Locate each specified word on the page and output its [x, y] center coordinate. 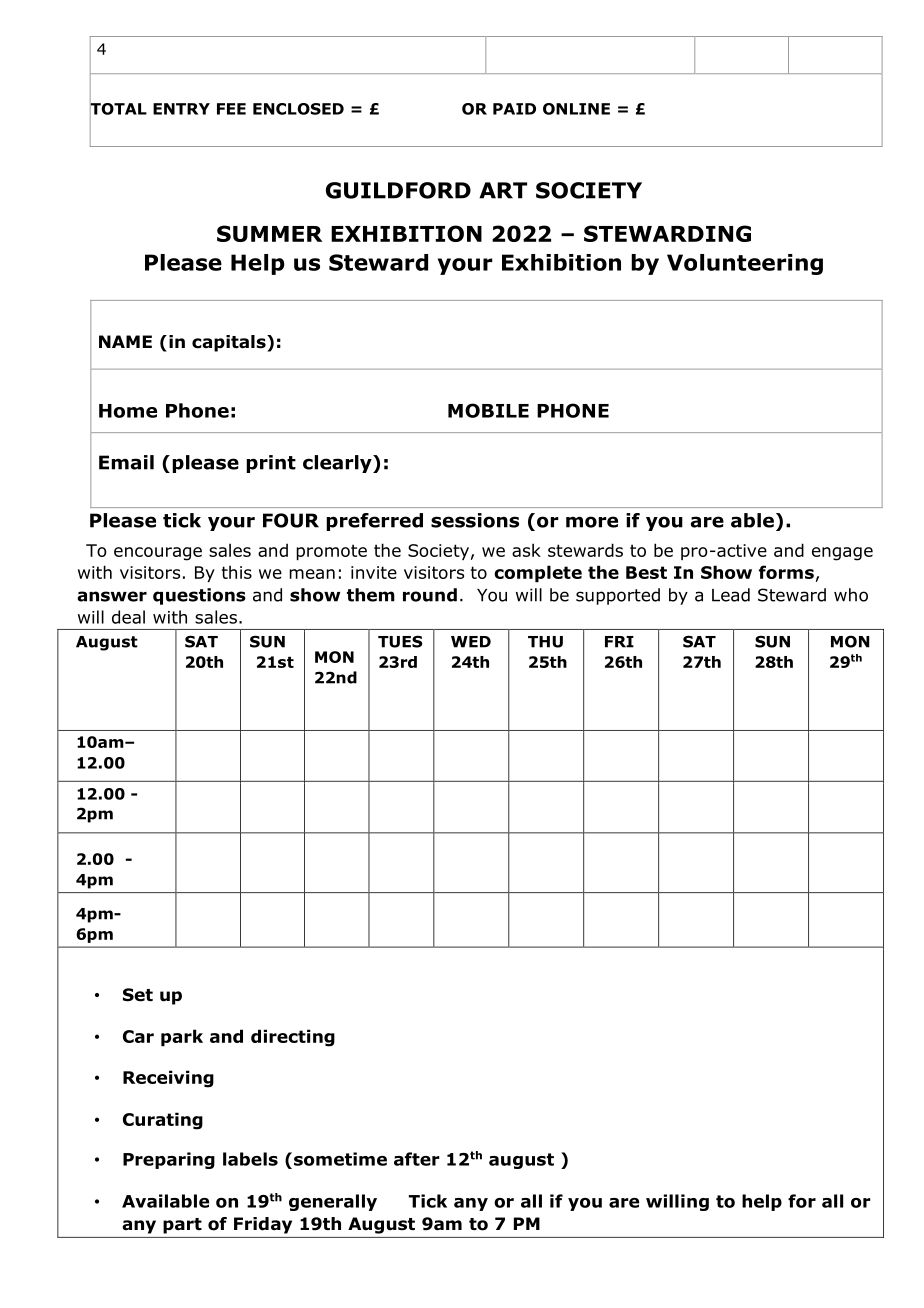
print [271, 464]
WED [471, 642]
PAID [514, 109]
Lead [731, 595]
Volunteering [745, 264]
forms [786, 572]
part [182, 1226]
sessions [475, 520]
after [417, 1159]
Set [138, 995]
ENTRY [181, 109]
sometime [339, 1159]
